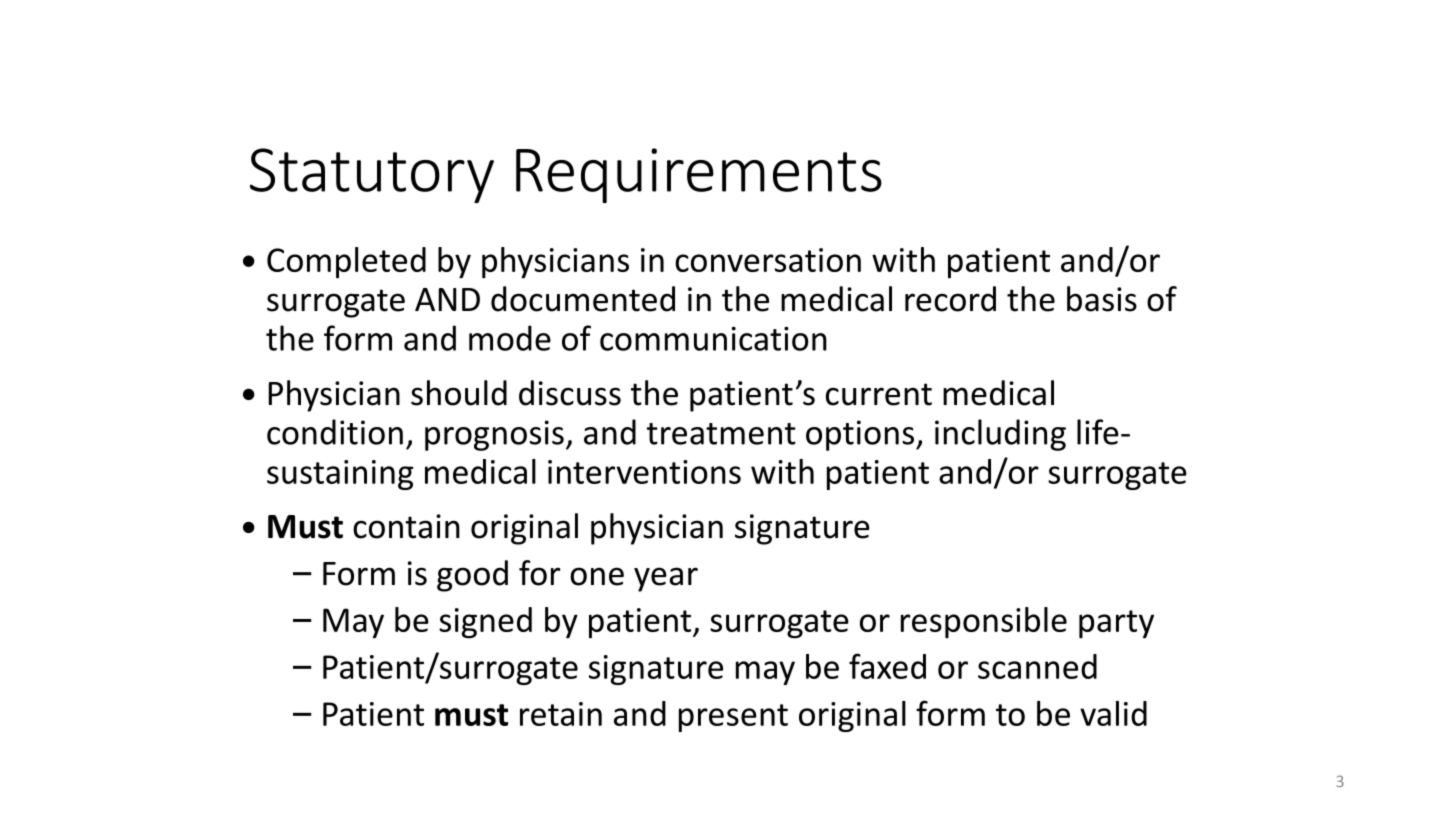  Describe the element at coordinates (406, 526) in the image. I see `contain` at that location.
